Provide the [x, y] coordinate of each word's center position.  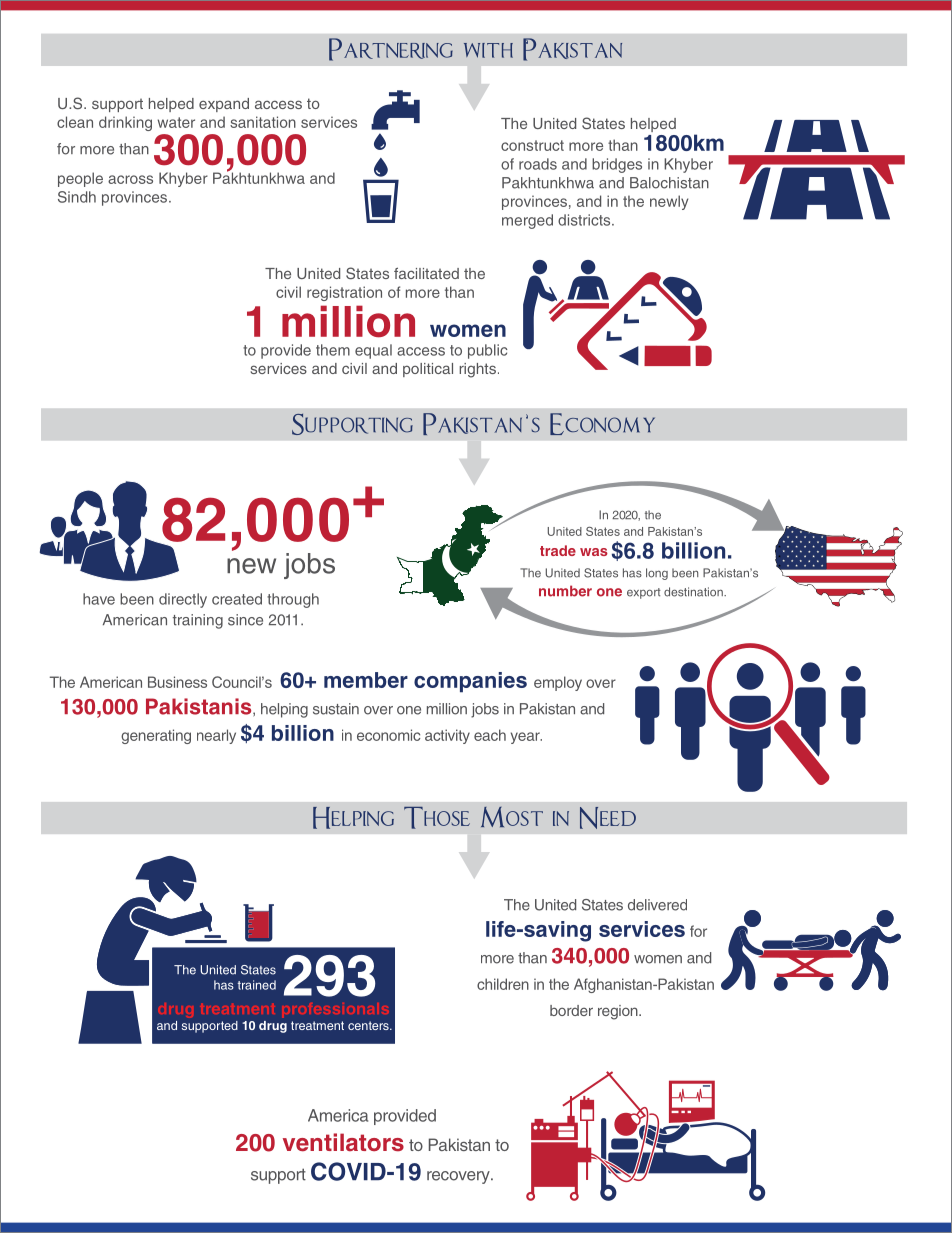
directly [183, 600]
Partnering [391, 49]
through [293, 600]
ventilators [343, 1142]
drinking [125, 123]
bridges [617, 165]
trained [256, 985]
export [644, 593]
